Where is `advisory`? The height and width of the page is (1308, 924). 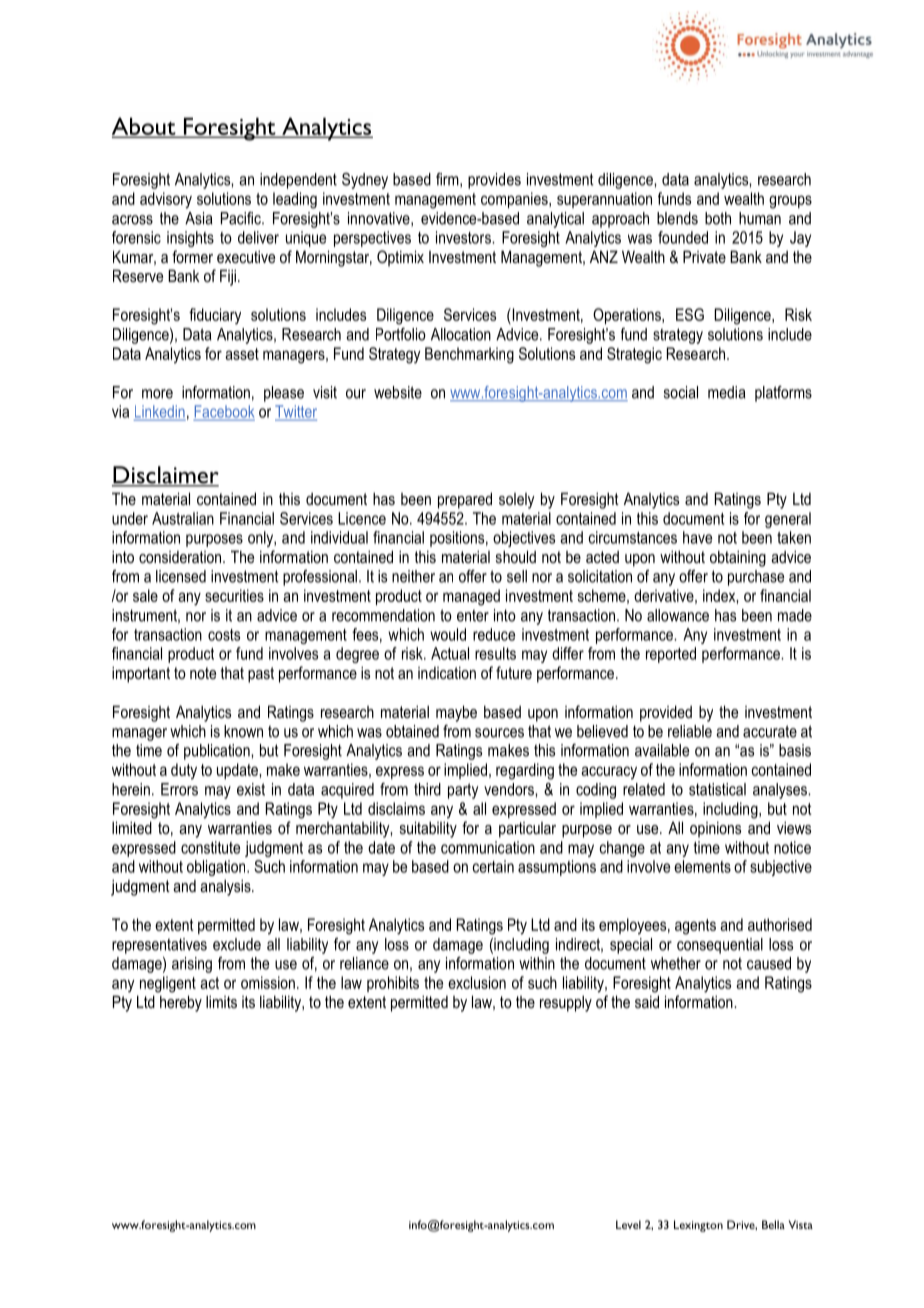
advisory is located at coordinates (166, 200).
